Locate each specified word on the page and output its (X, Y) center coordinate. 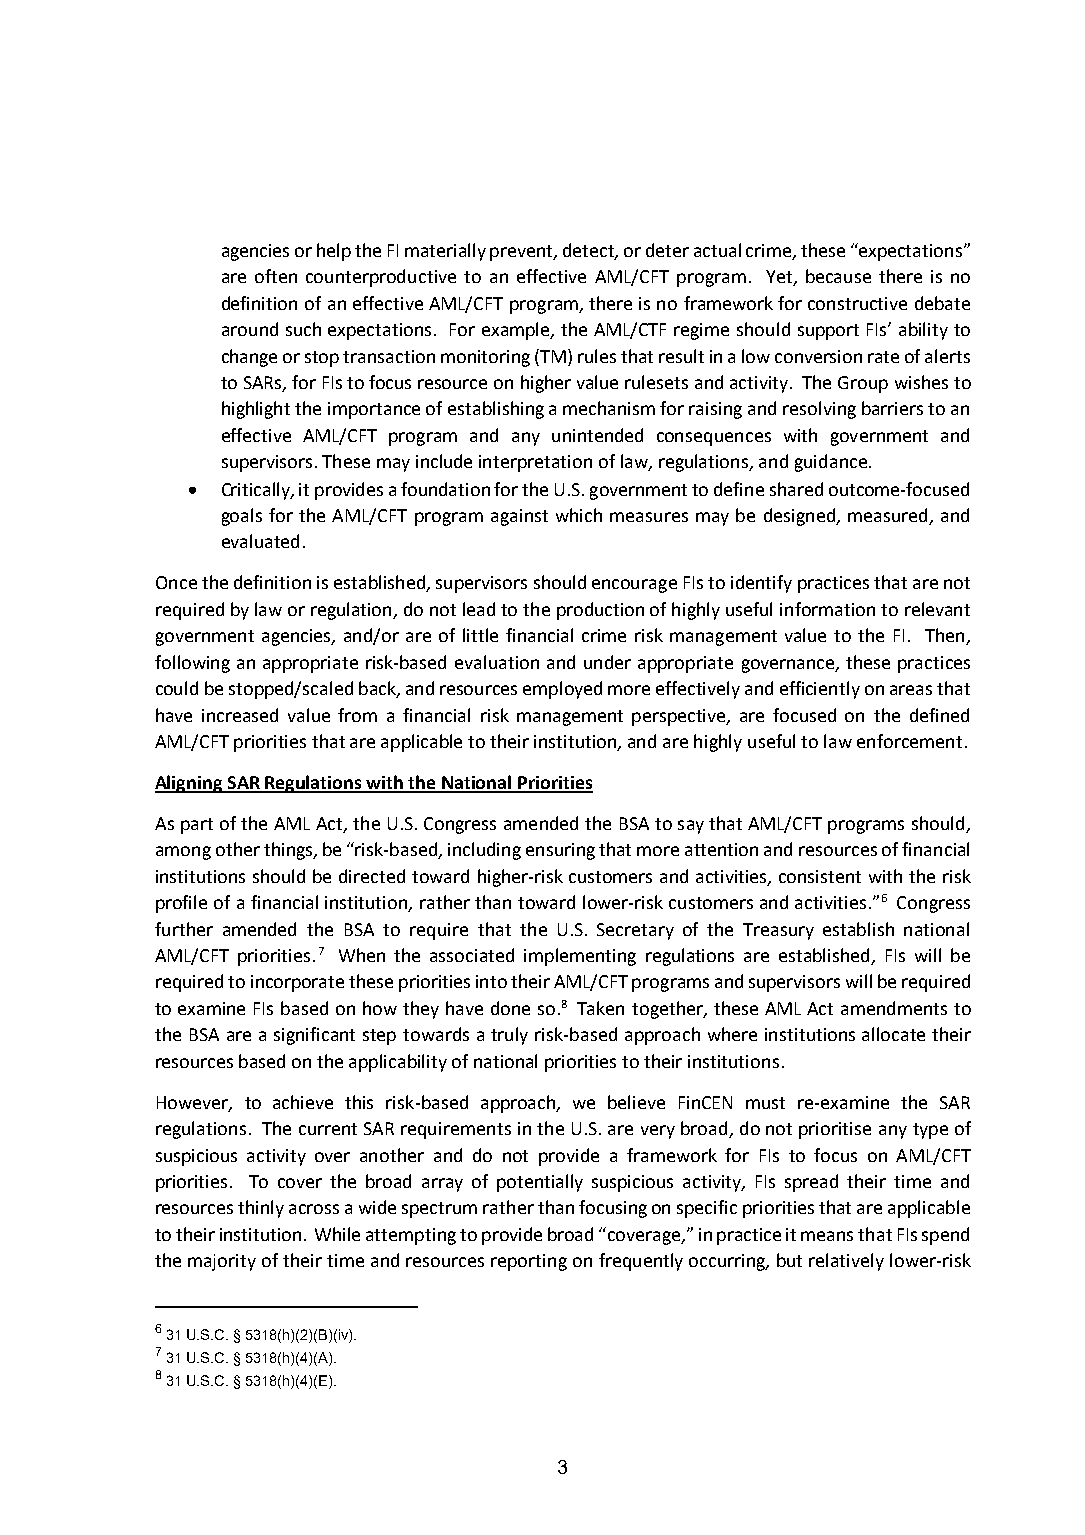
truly (509, 1036)
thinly (261, 1209)
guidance (831, 463)
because (838, 276)
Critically (257, 491)
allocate (893, 1034)
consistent (820, 876)
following (192, 664)
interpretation (535, 463)
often (276, 276)
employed (562, 690)
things (289, 851)
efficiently (820, 690)
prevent (523, 253)
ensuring (560, 851)
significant (314, 1036)
